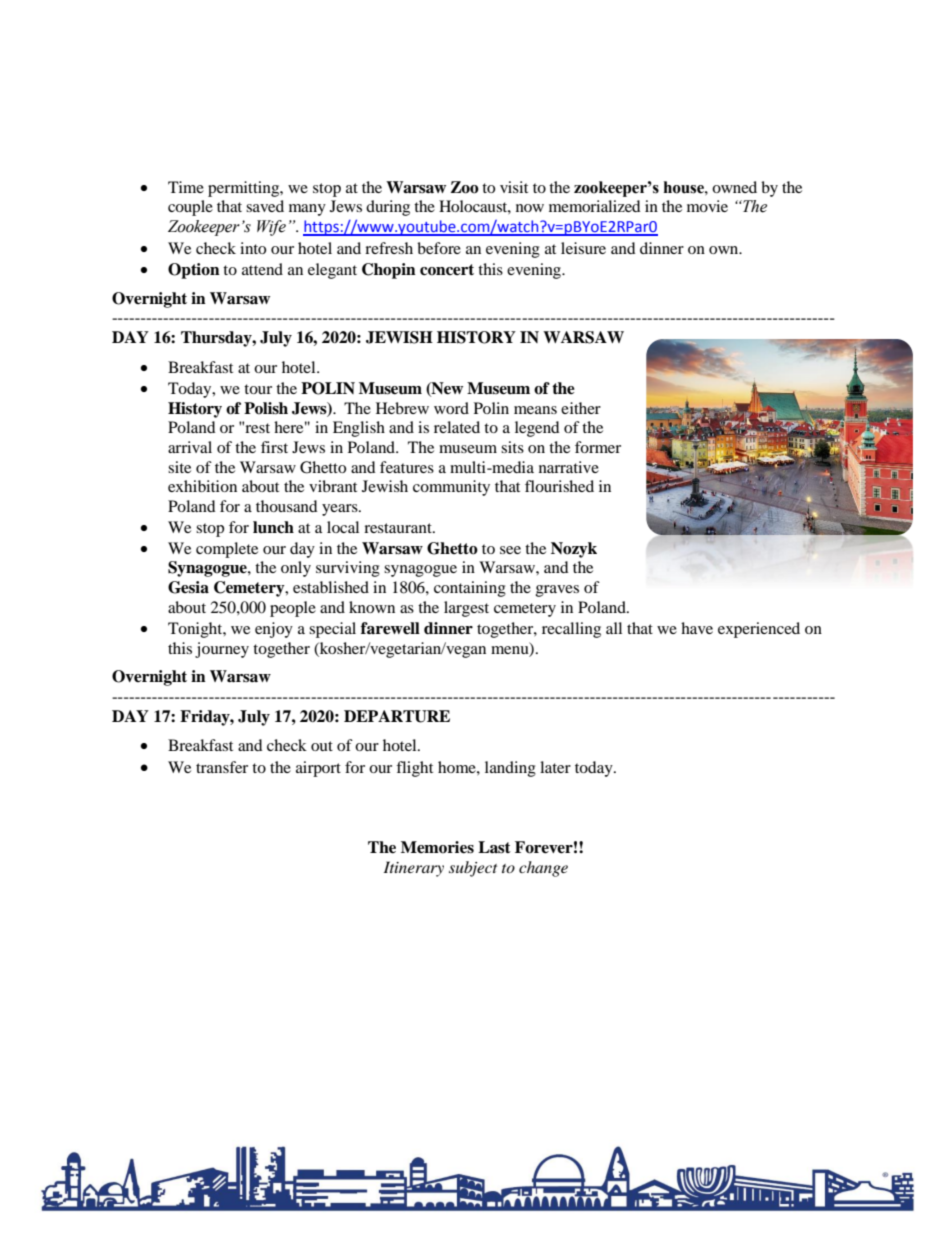 The image size is (952, 1233). What do you see at coordinates (559, 486) in the image?
I see `flourished` at bounding box center [559, 486].
